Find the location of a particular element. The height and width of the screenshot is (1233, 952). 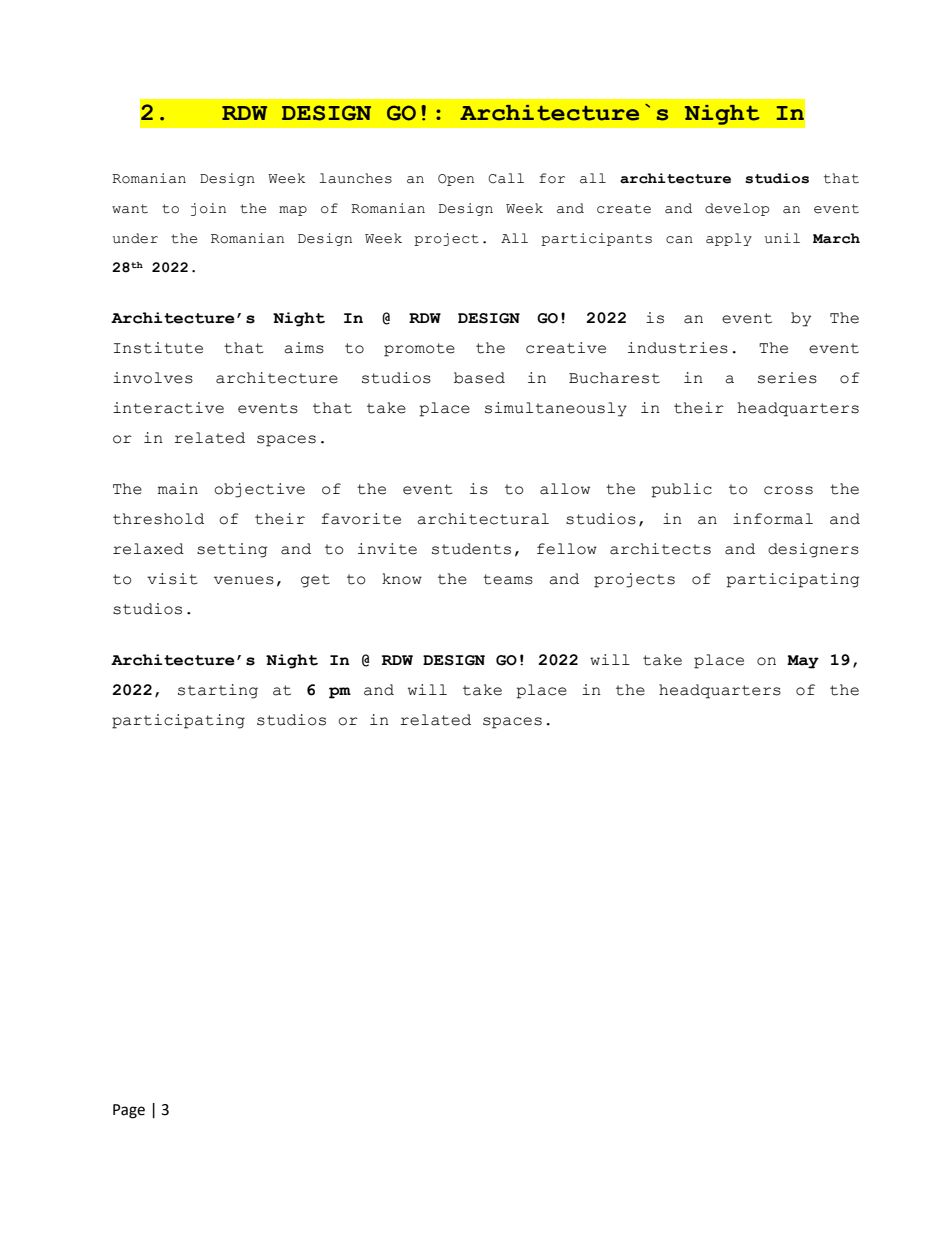

informal is located at coordinates (773, 519).
